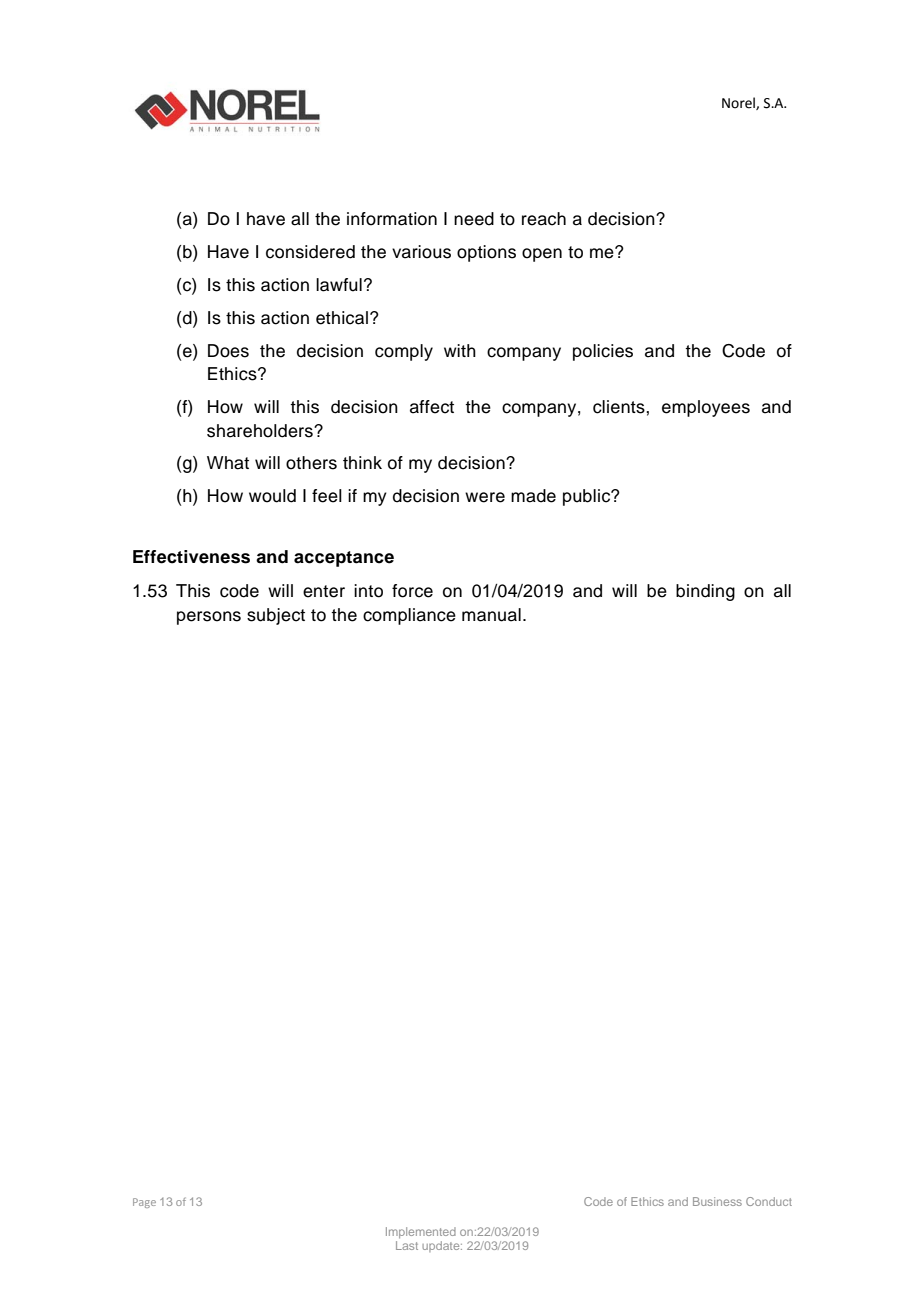 The image size is (924, 1308). What do you see at coordinates (442, 1246) in the screenshot?
I see `update` at bounding box center [442, 1246].
